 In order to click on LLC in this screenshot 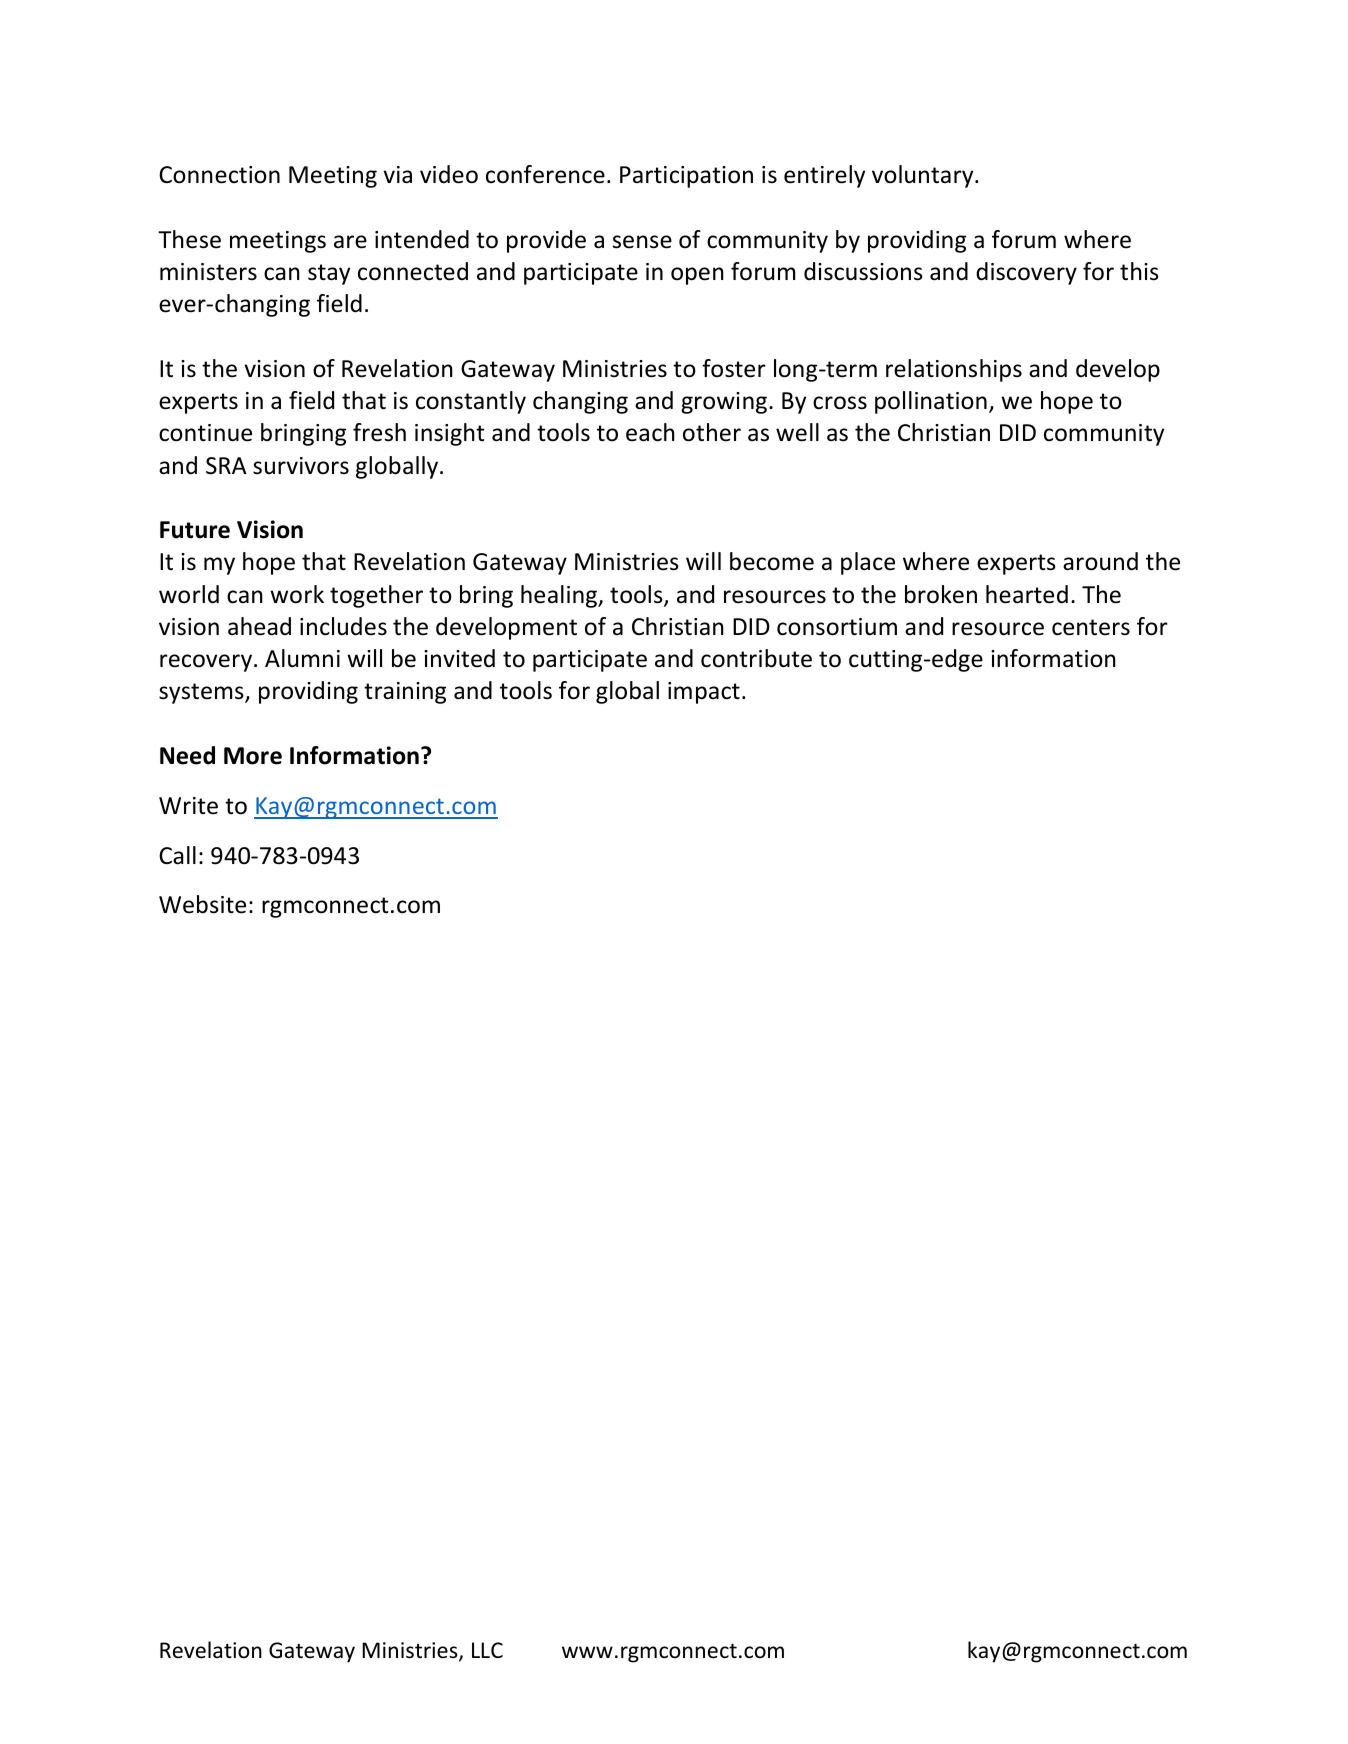, I will do `click(487, 1650)`.
